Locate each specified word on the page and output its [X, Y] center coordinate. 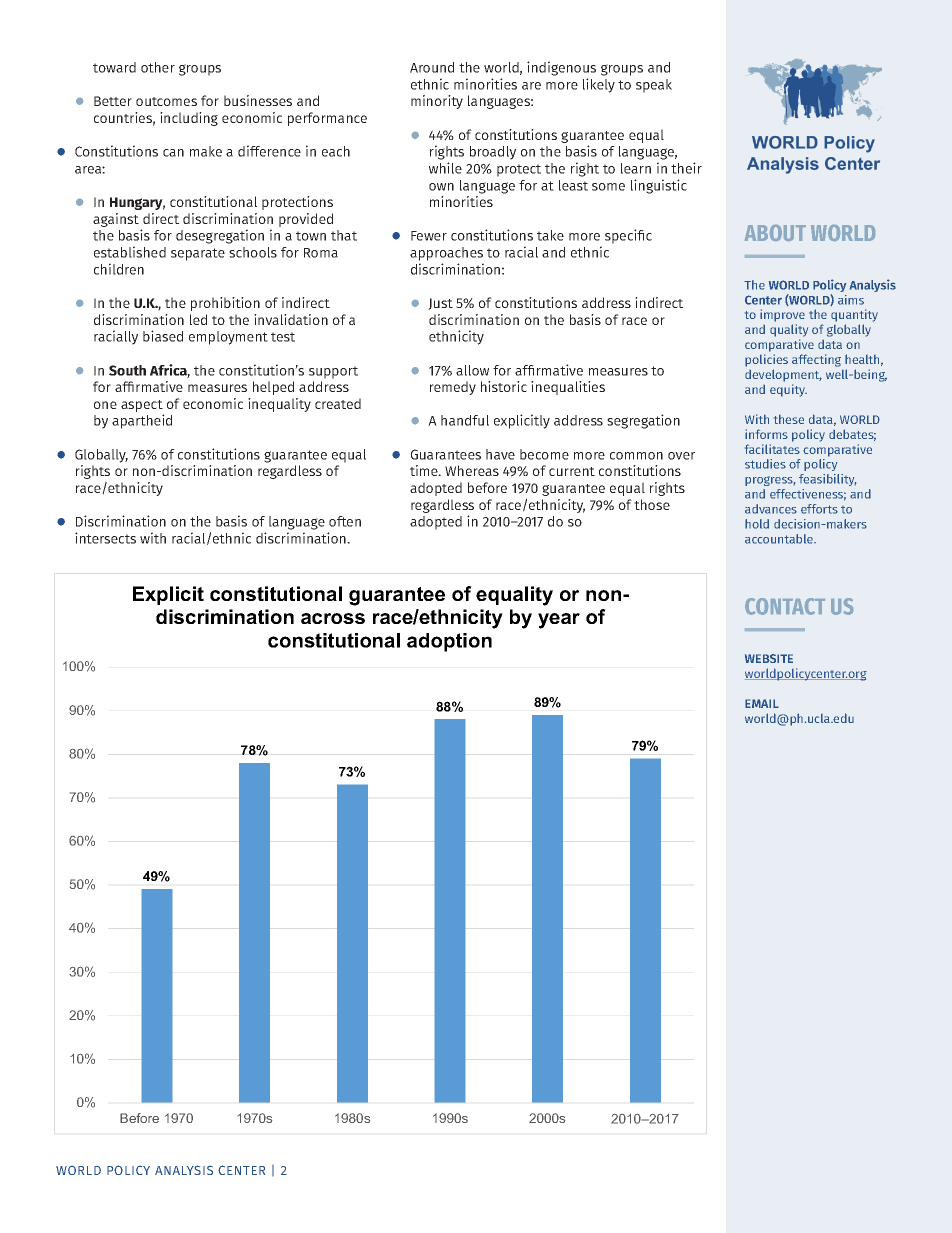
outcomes [166, 101]
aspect [142, 407]
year [559, 621]
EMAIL [762, 703]
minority [437, 102]
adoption [449, 642]
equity [788, 390]
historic [504, 386]
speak [654, 86]
